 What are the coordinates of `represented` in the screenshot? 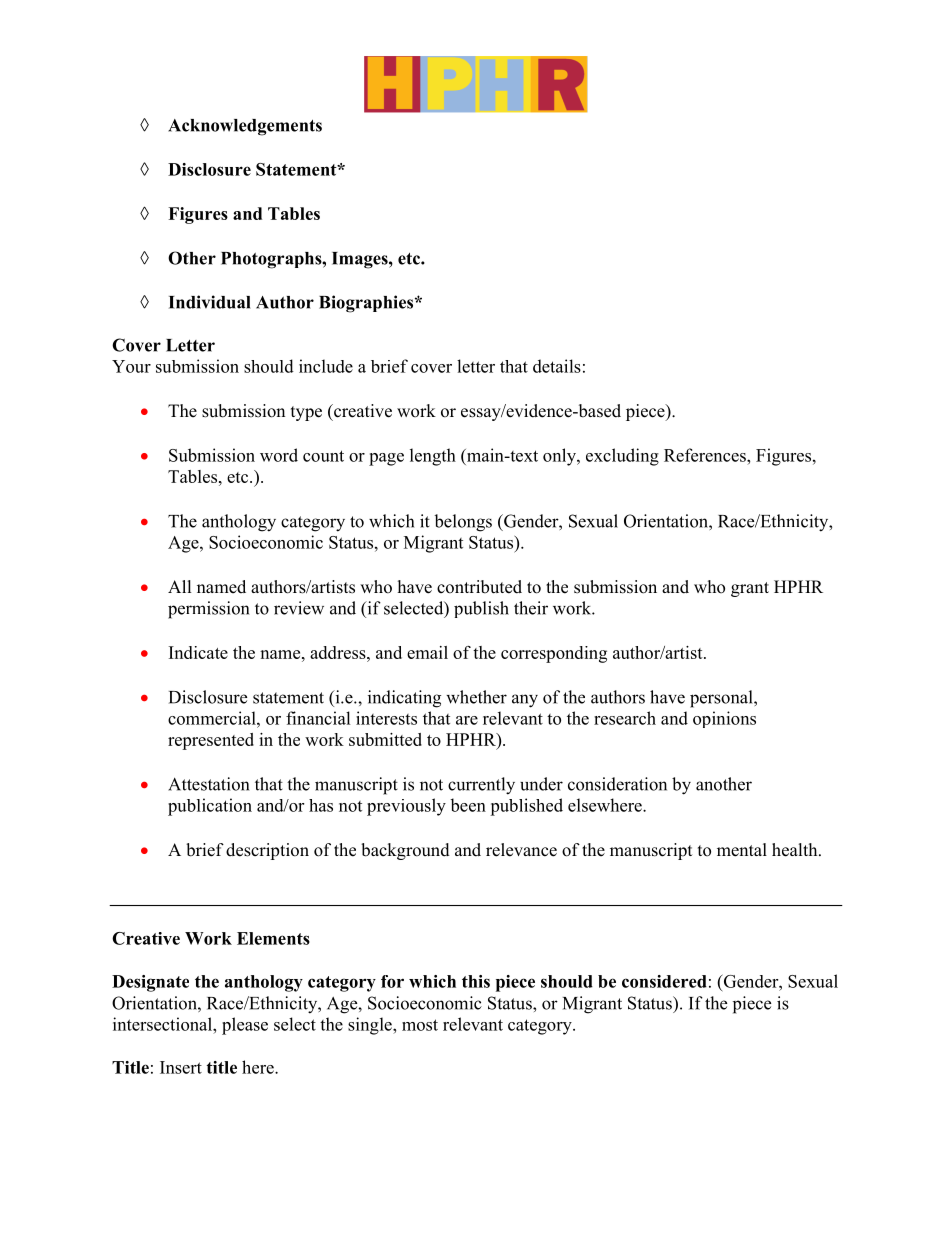 It's located at (211, 741).
